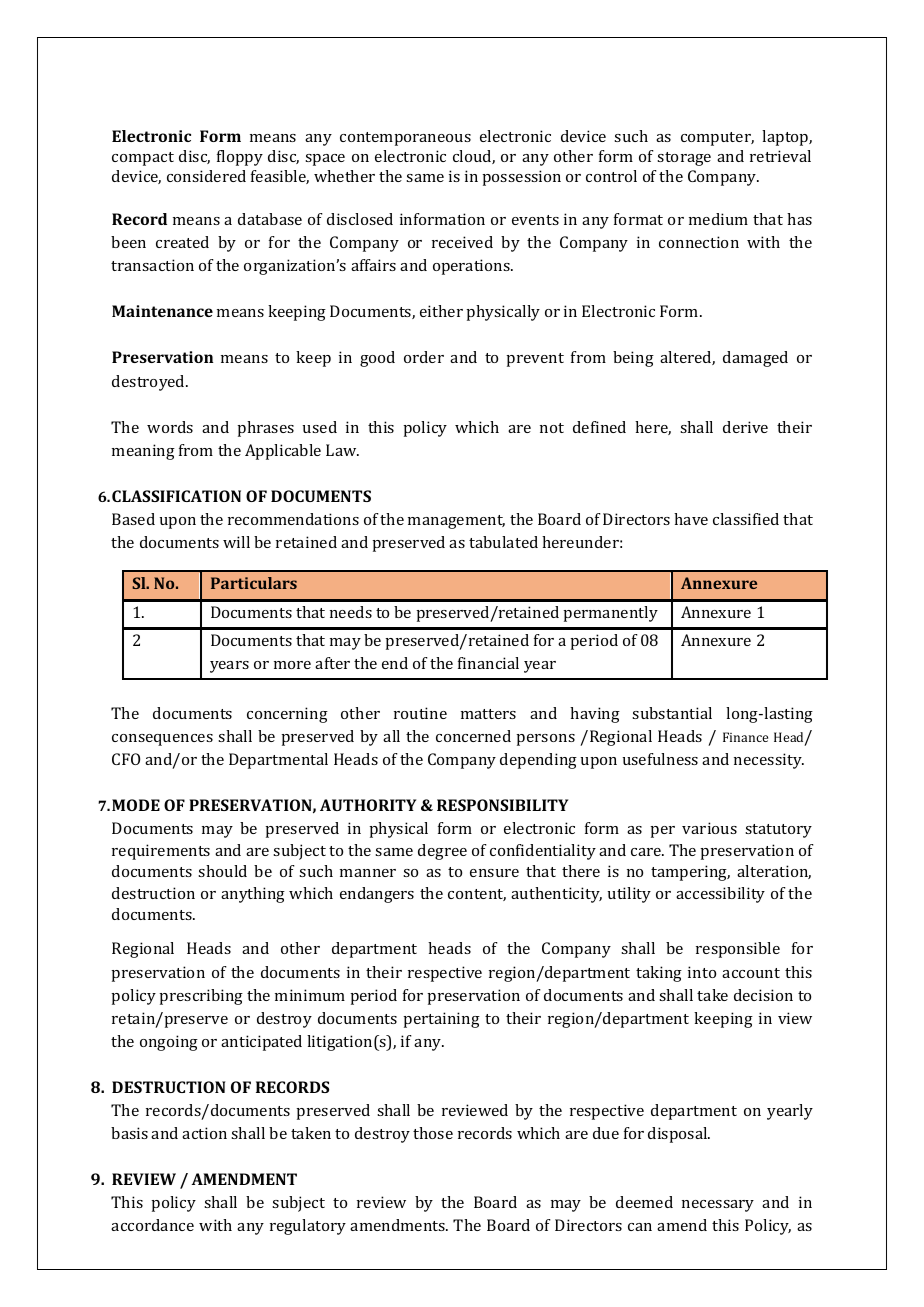 This image has height=1307, width=924. What do you see at coordinates (152, 1225) in the image?
I see `accordance` at bounding box center [152, 1225].
